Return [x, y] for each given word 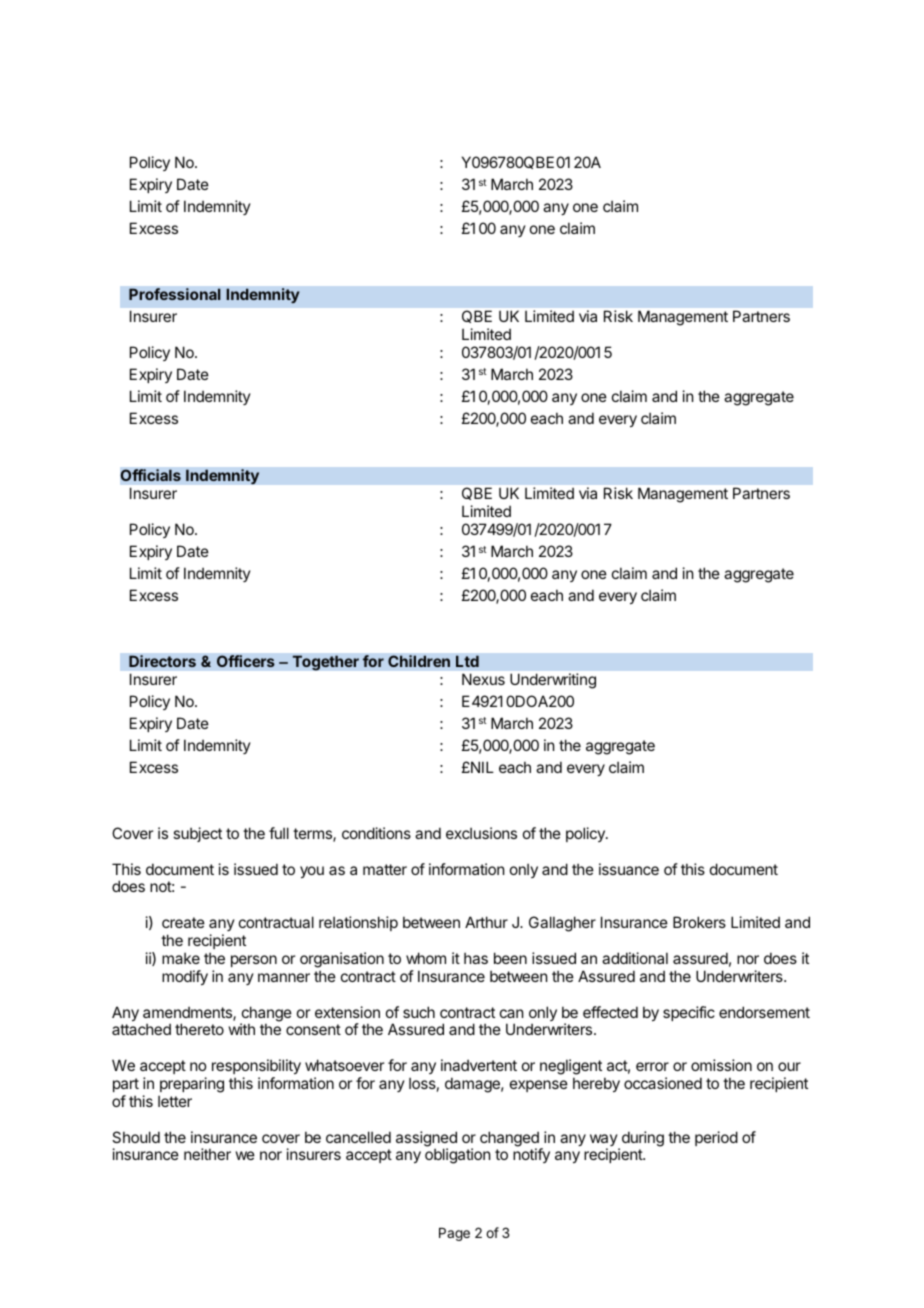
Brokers [699, 922]
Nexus [483, 679]
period [716, 1138]
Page [454, 1234]
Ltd [467, 661]
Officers [246, 661]
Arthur [486, 922]
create [183, 922]
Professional [175, 294]
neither [207, 1154]
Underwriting [553, 681]
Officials [150, 475]
